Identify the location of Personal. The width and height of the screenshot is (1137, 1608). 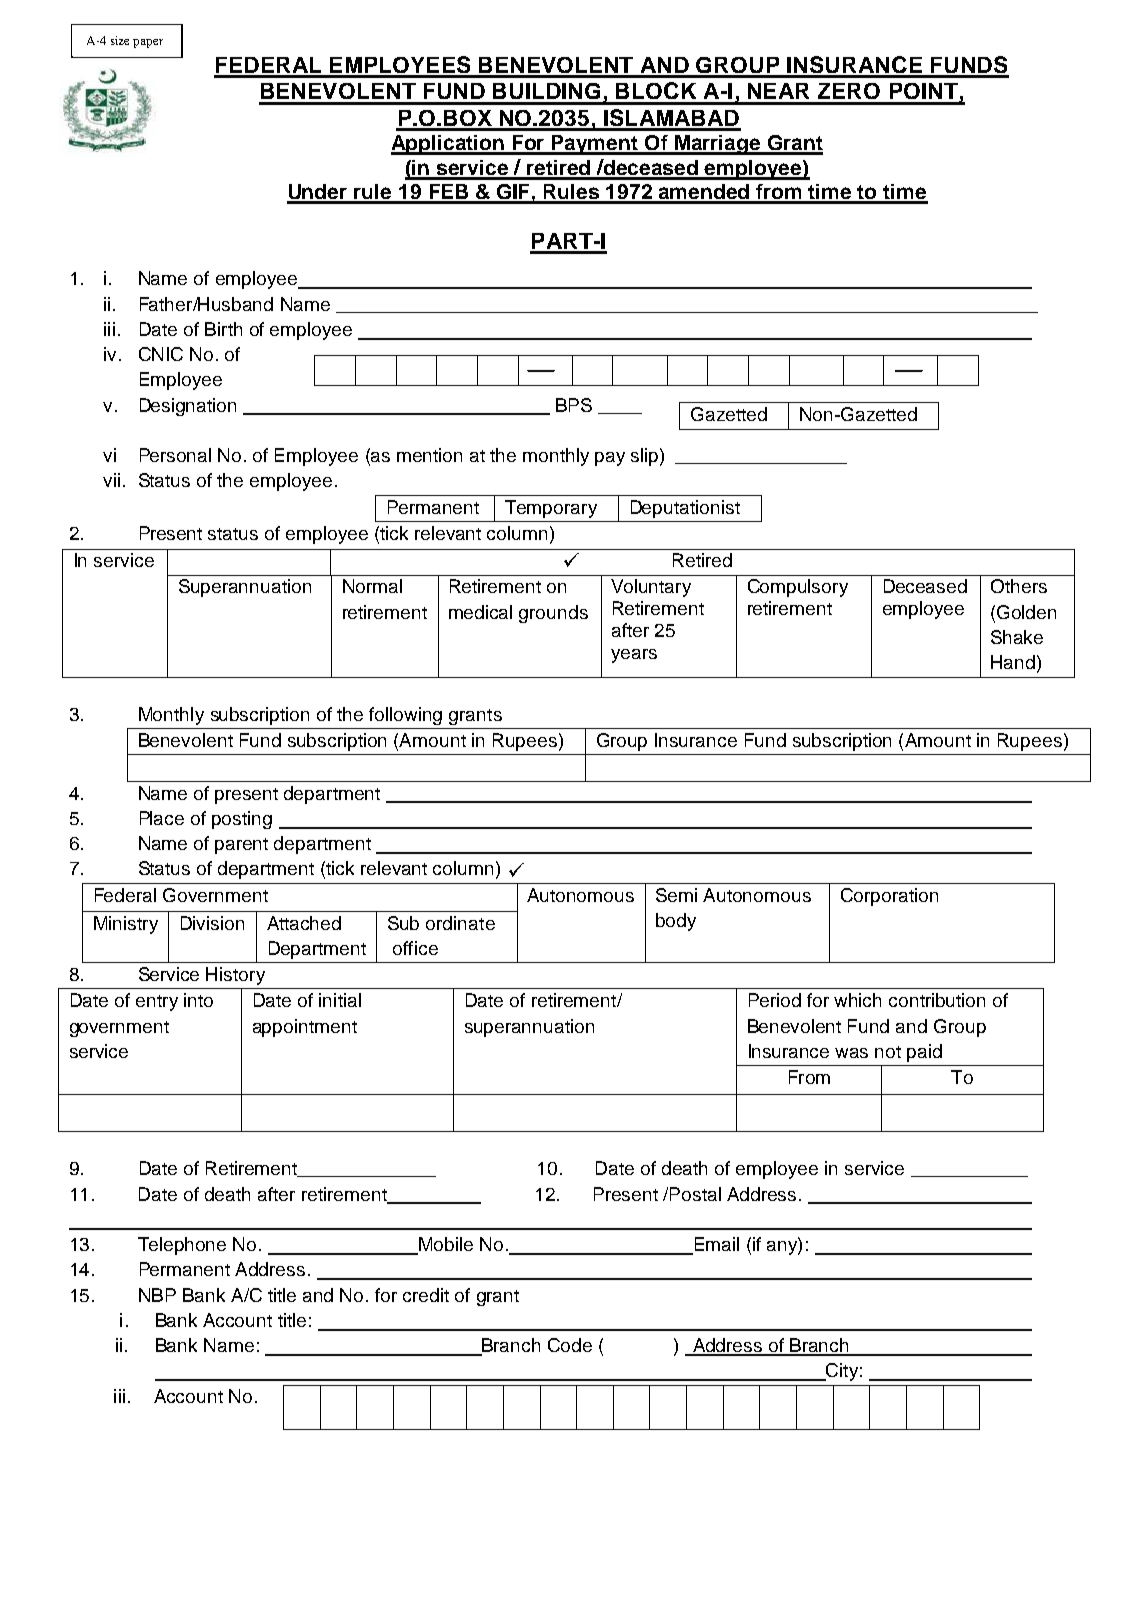
(175, 455).
